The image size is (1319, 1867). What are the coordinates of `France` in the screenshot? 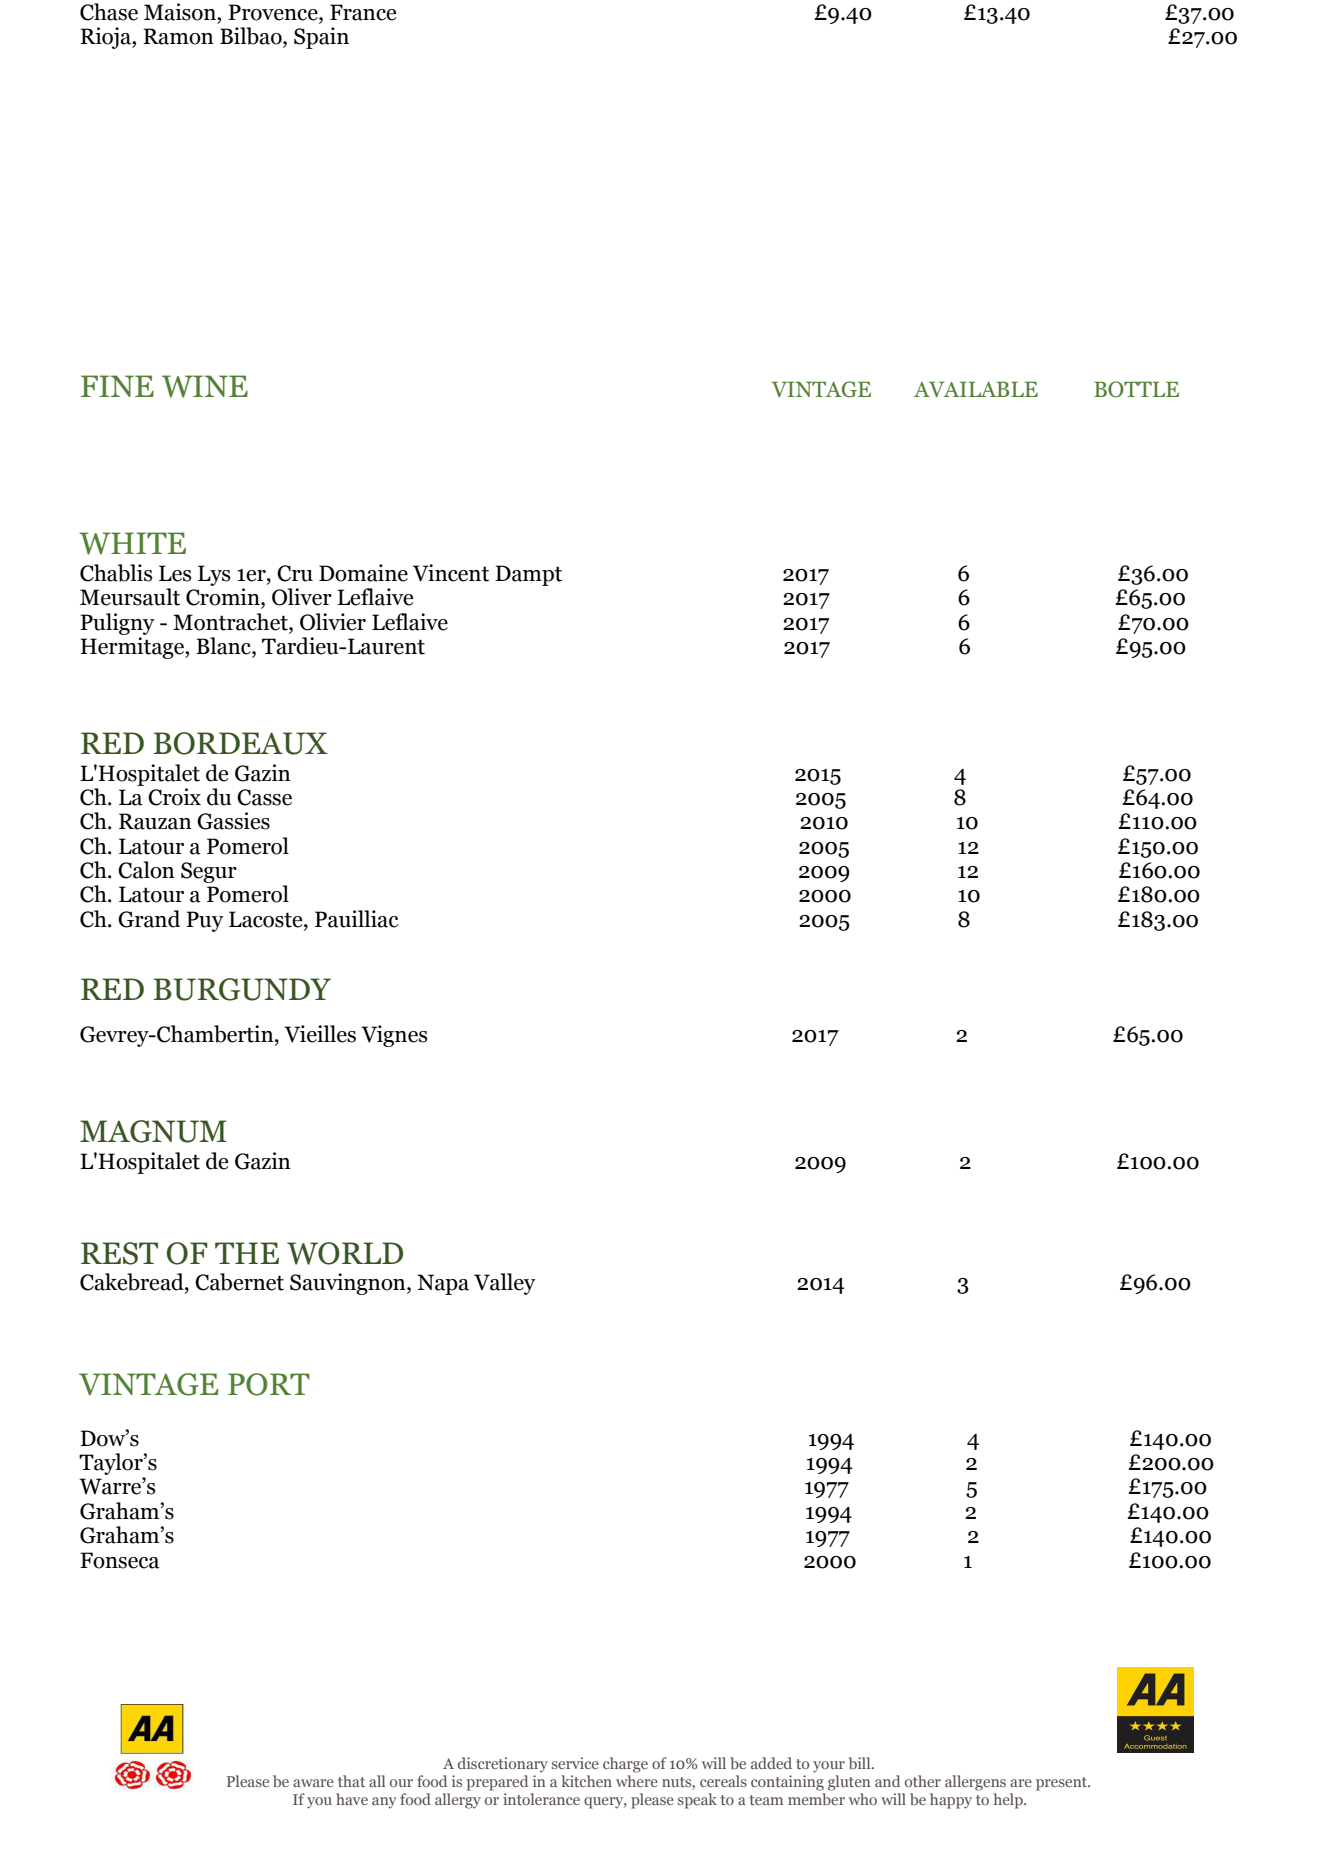 It's located at (363, 12).
